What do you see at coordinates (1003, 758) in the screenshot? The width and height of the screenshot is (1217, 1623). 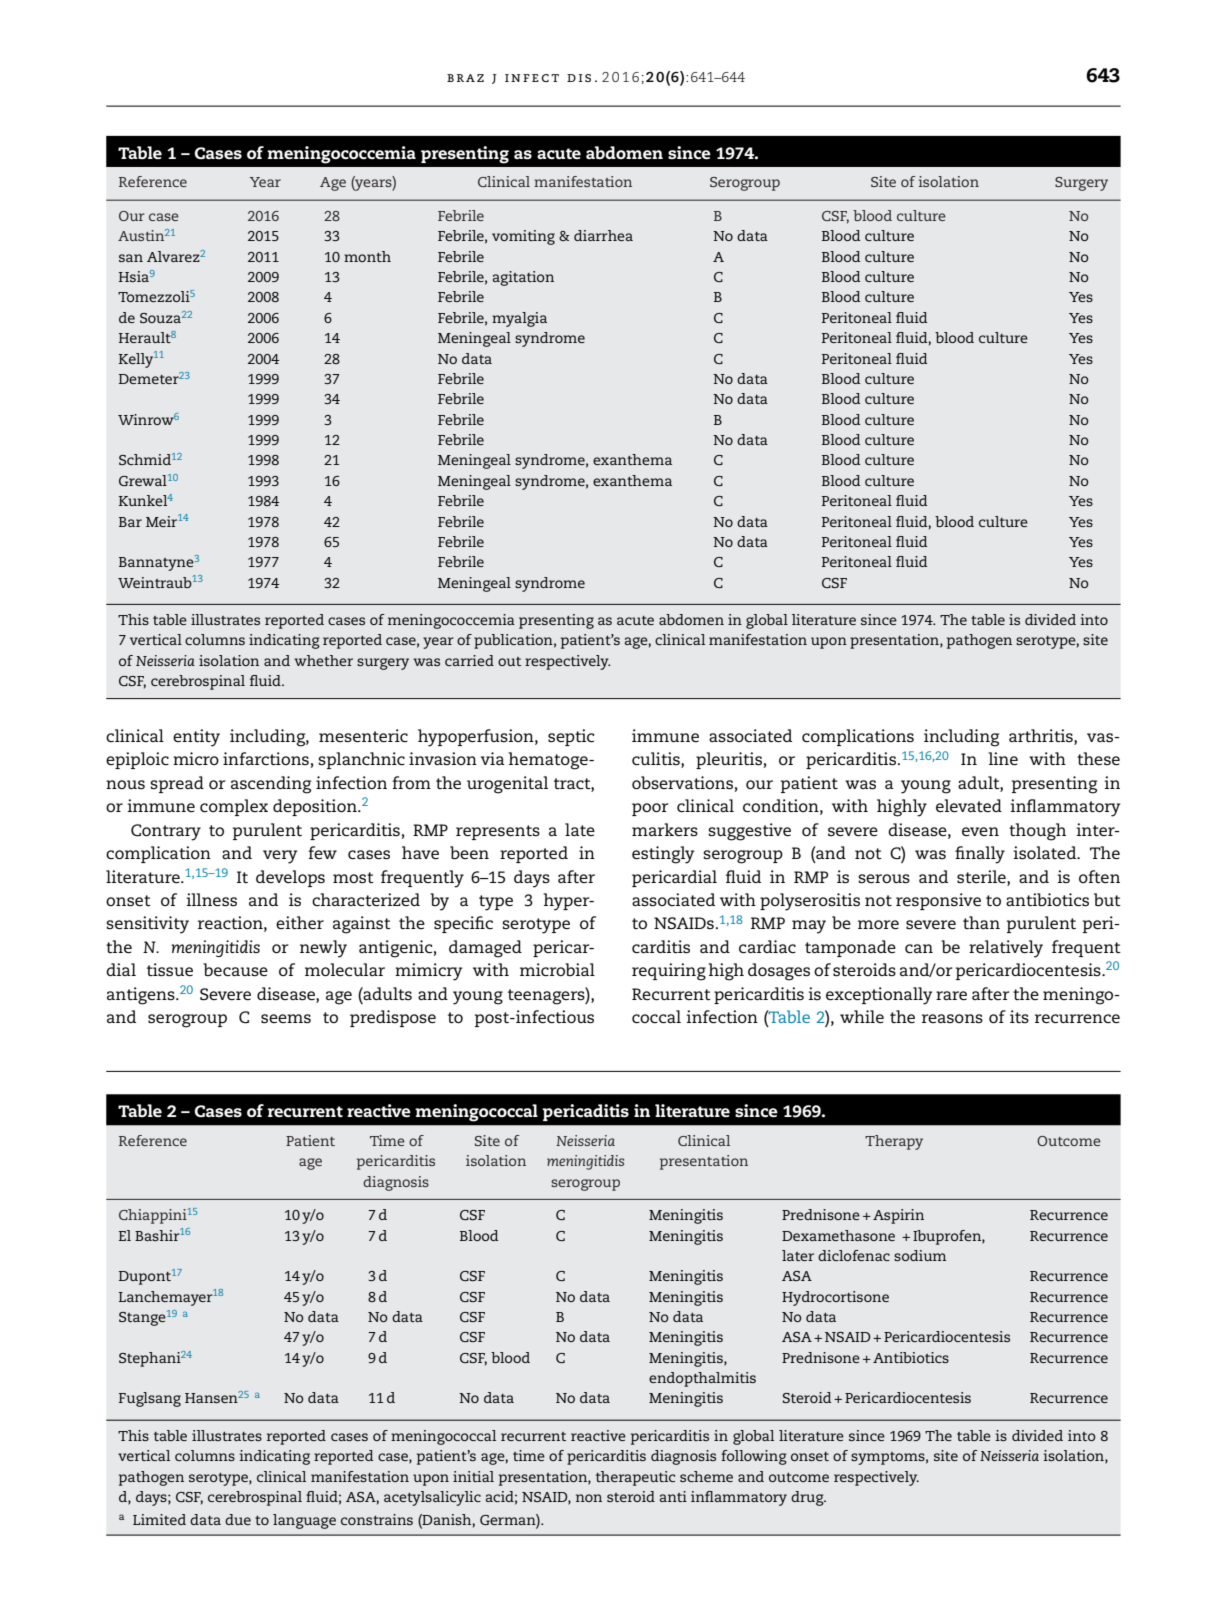 I see `line` at bounding box center [1003, 758].
